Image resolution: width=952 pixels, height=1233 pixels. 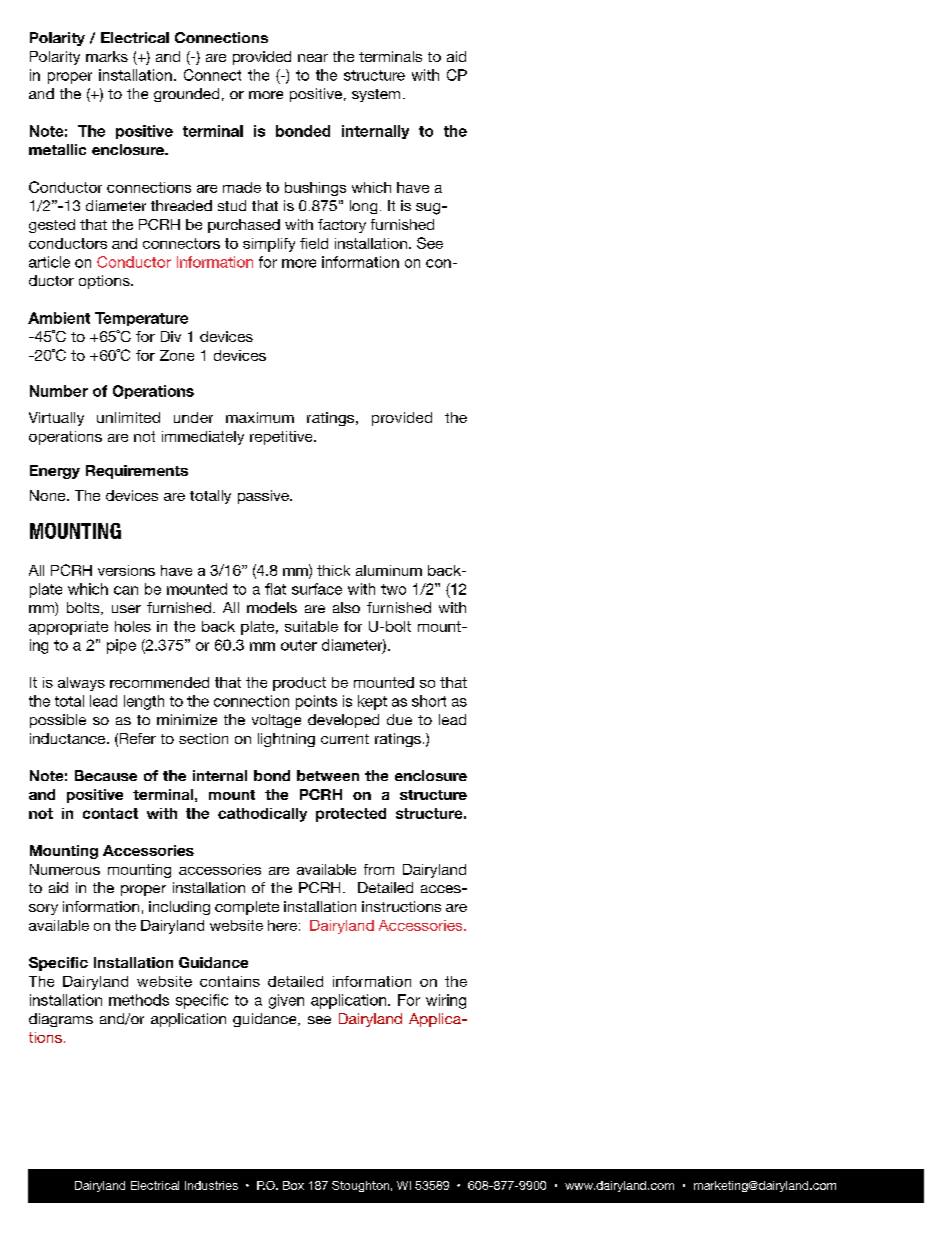 I want to click on diagrams, so click(x=61, y=1020).
